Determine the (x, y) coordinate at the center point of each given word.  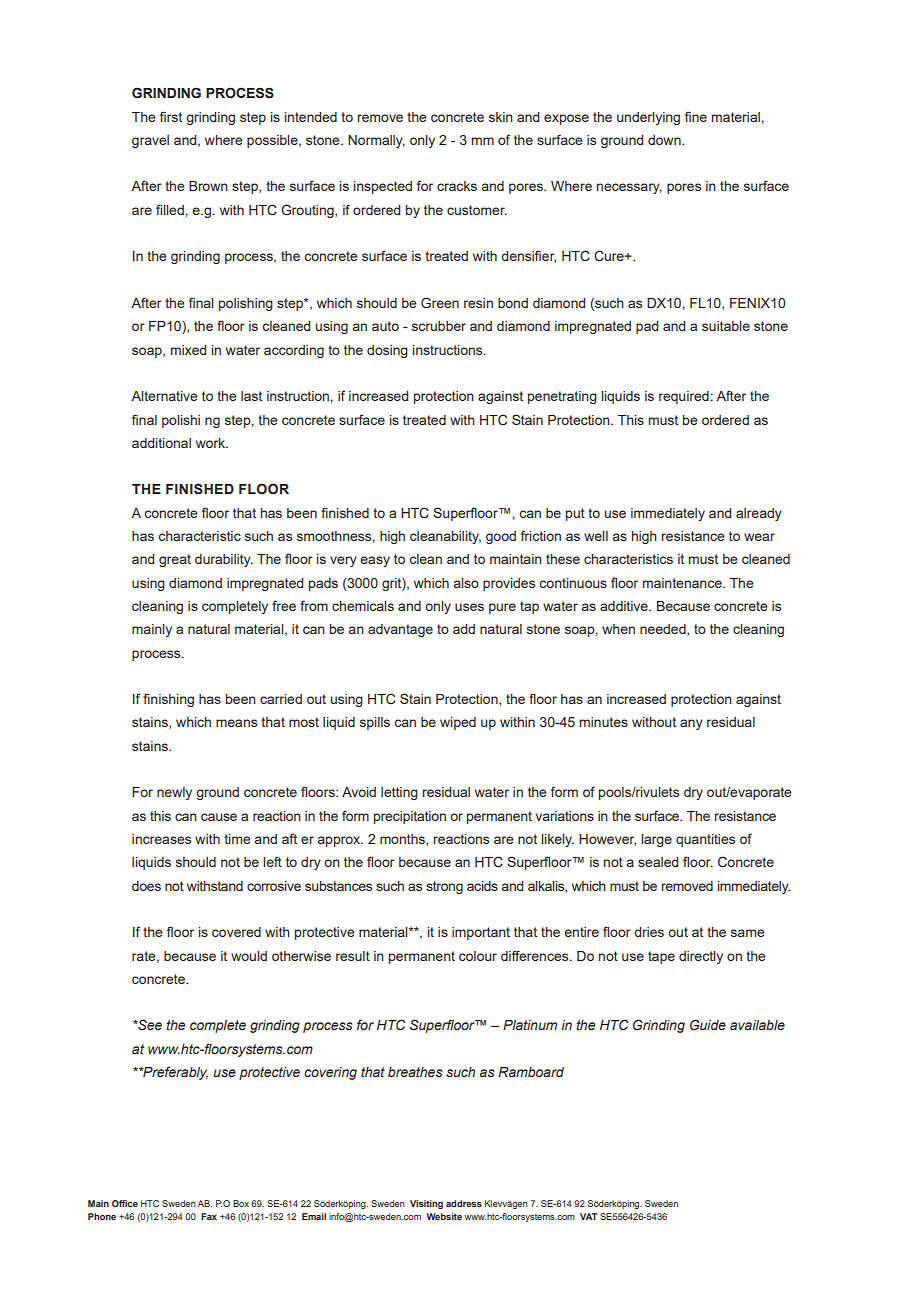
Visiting (426, 1204)
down (665, 140)
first (171, 116)
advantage (400, 630)
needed (664, 630)
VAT (588, 1216)
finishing (168, 700)
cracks (457, 186)
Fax (209, 1216)
